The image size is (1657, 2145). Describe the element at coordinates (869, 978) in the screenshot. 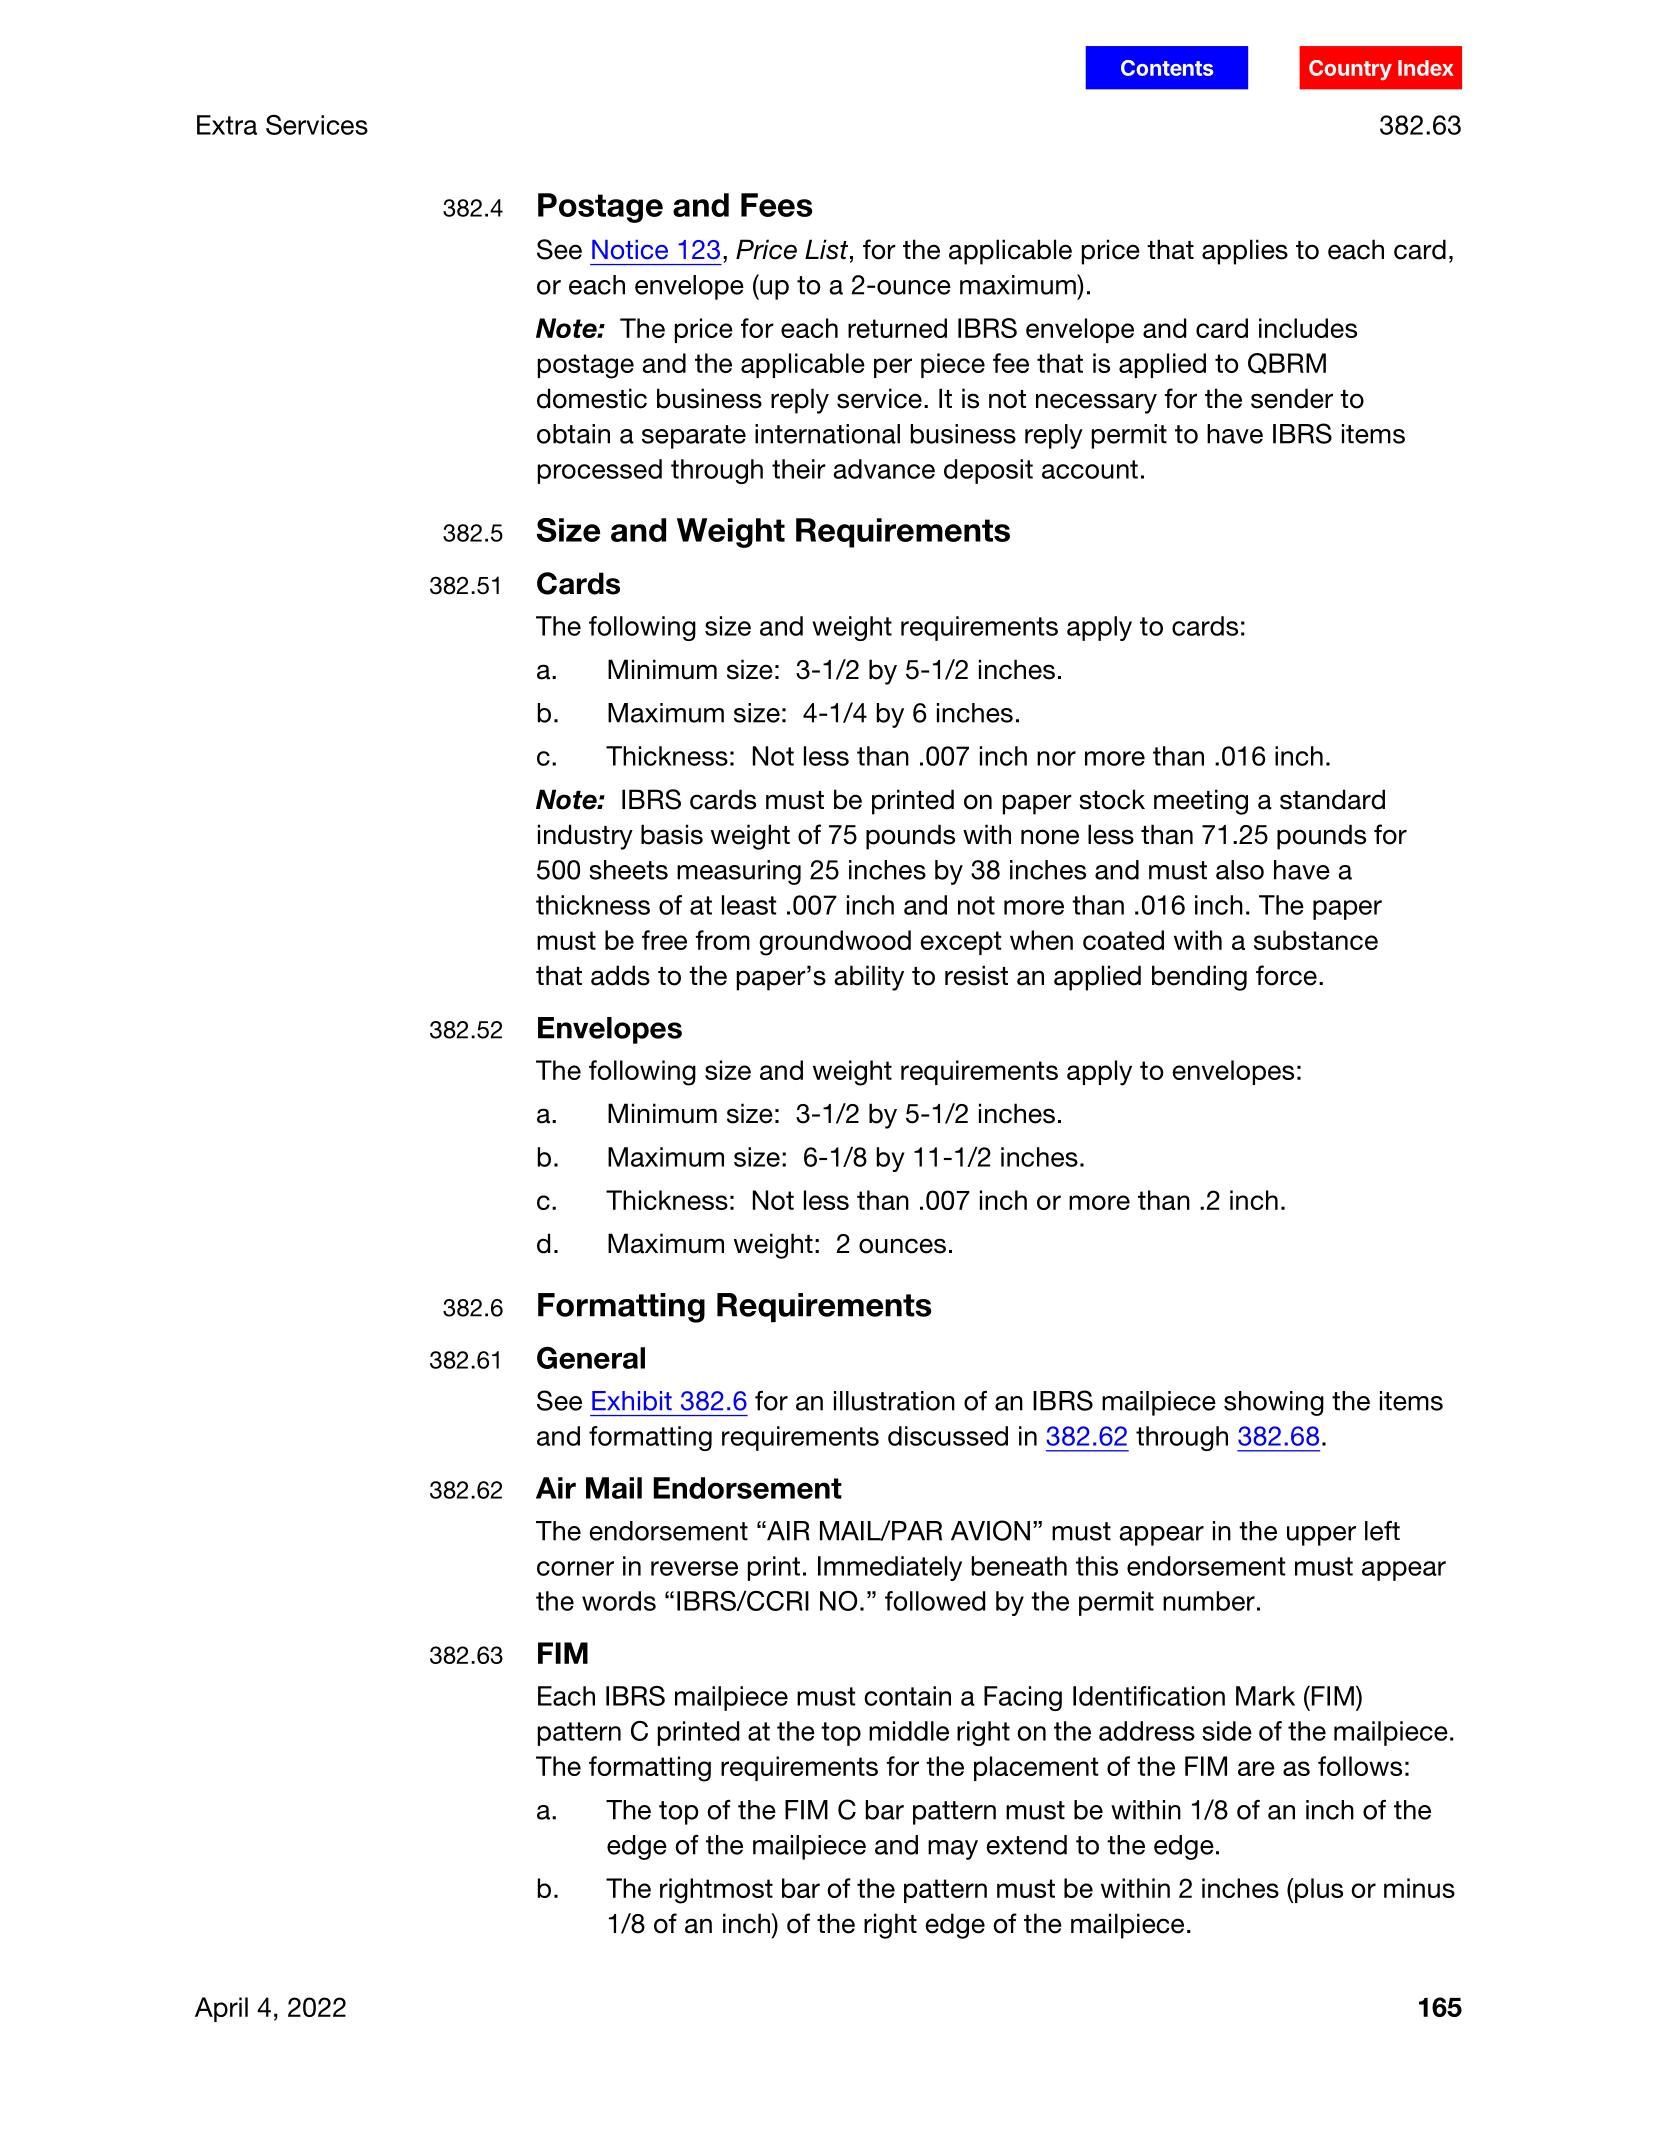

I see `ability` at that location.
